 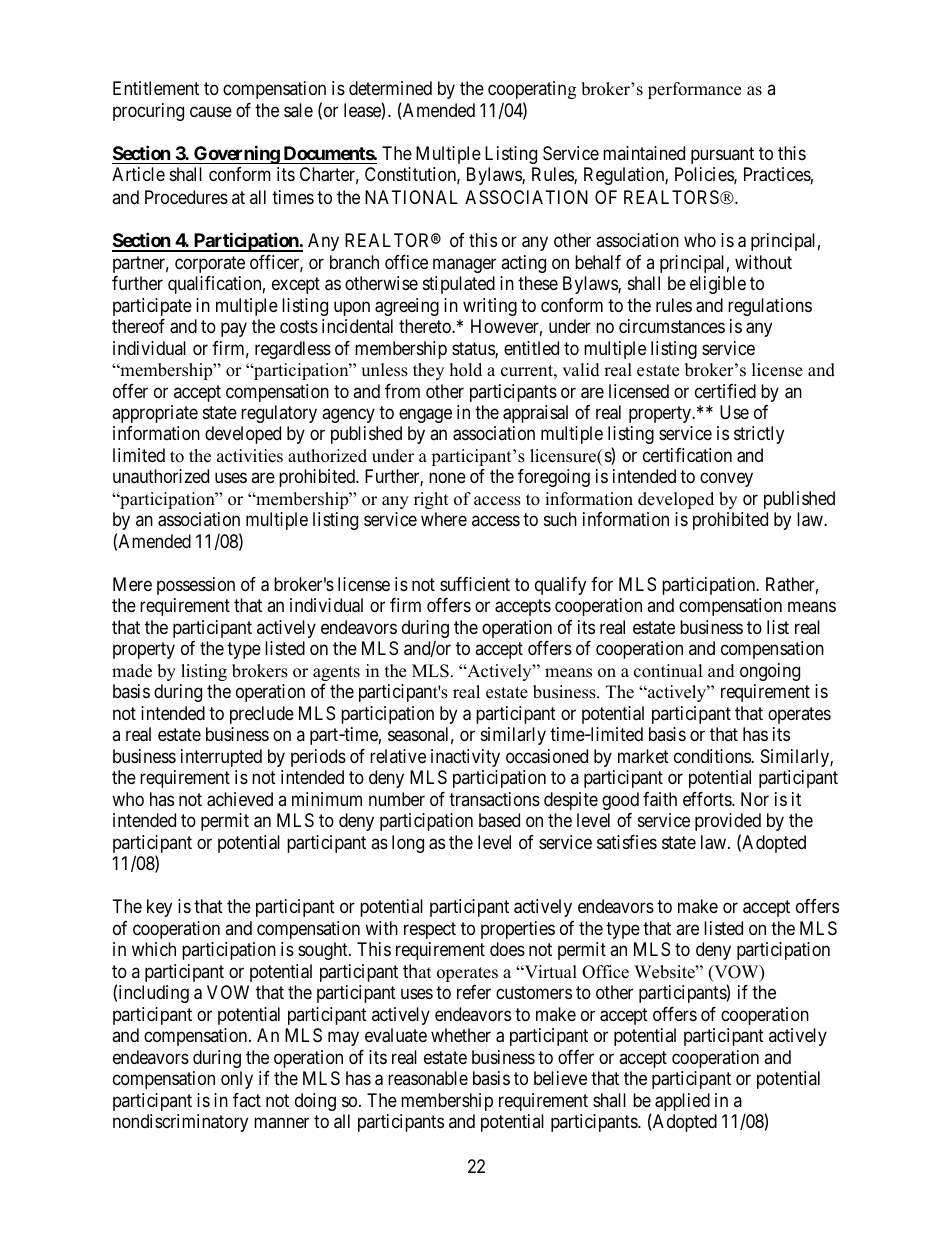 What do you see at coordinates (237, 1080) in the screenshot?
I see `only` at bounding box center [237, 1080].
